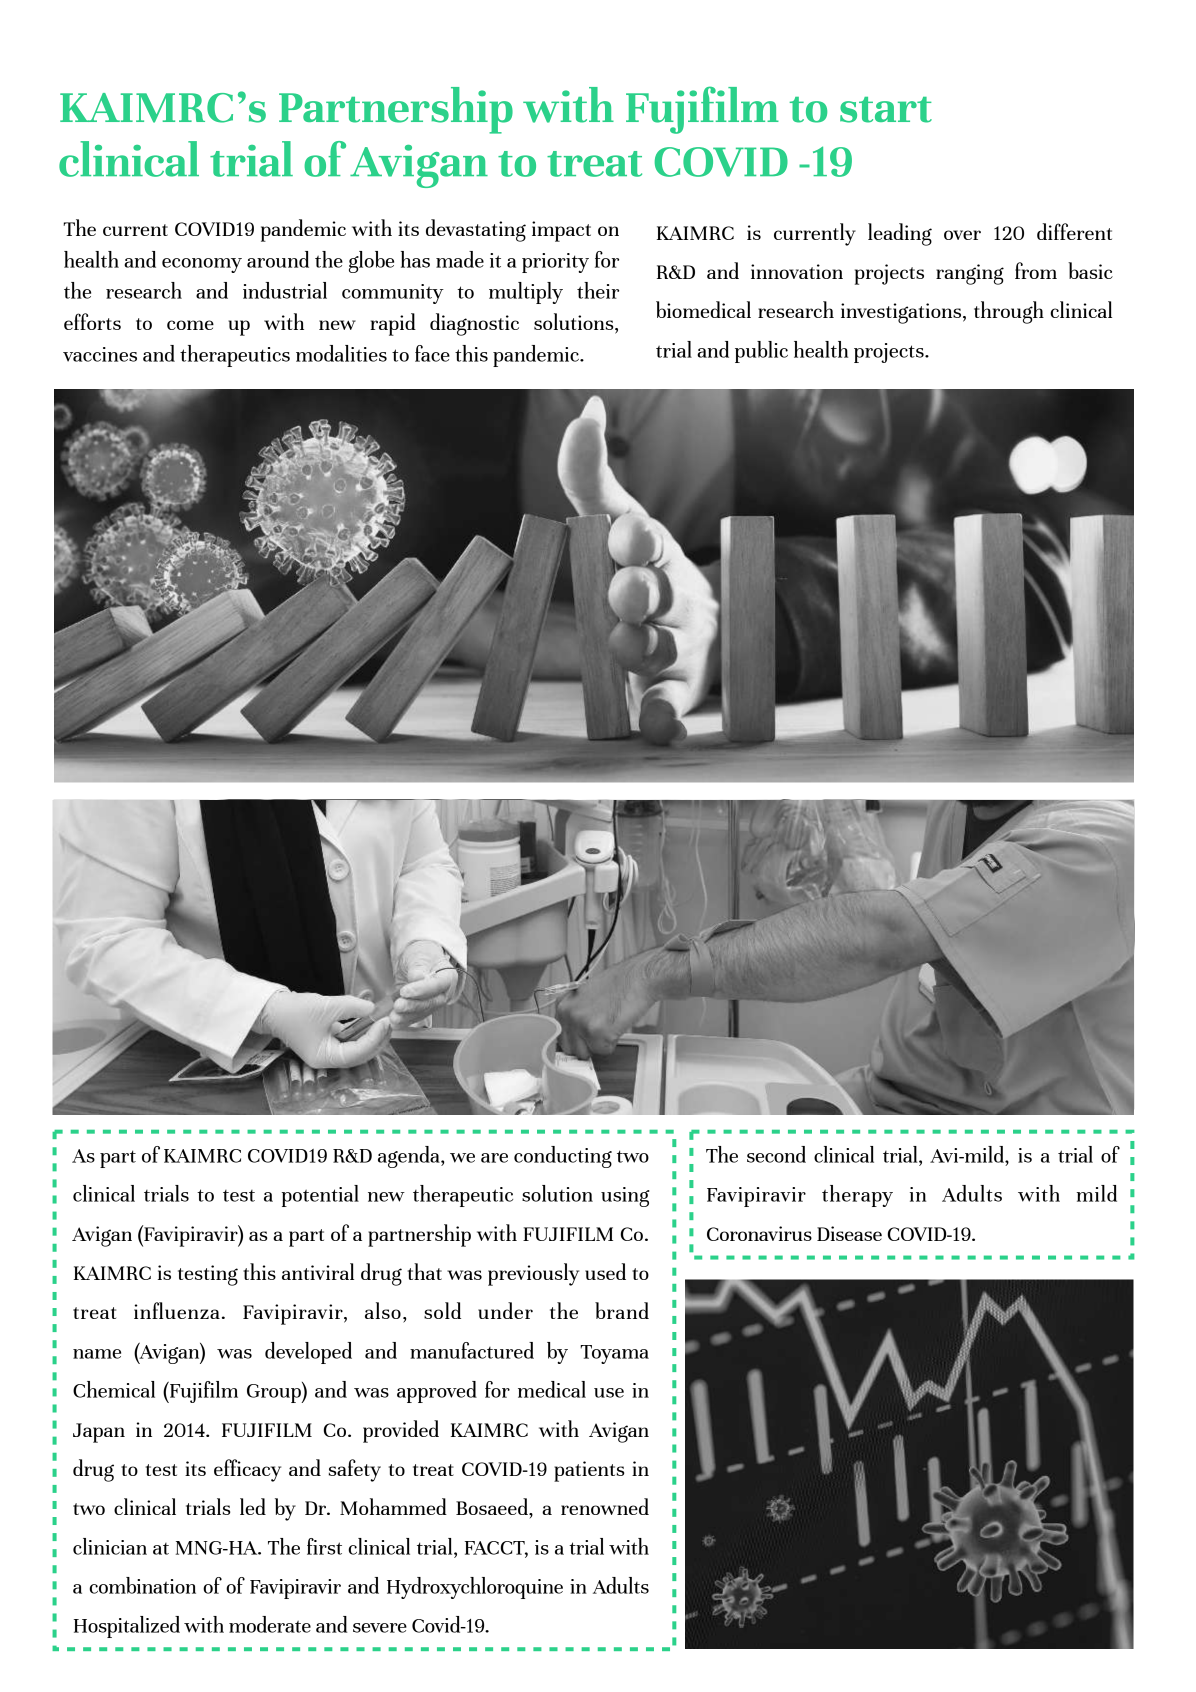 This screenshot has width=1196, height=1692. I want to click on Disease, so click(849, 1233).
